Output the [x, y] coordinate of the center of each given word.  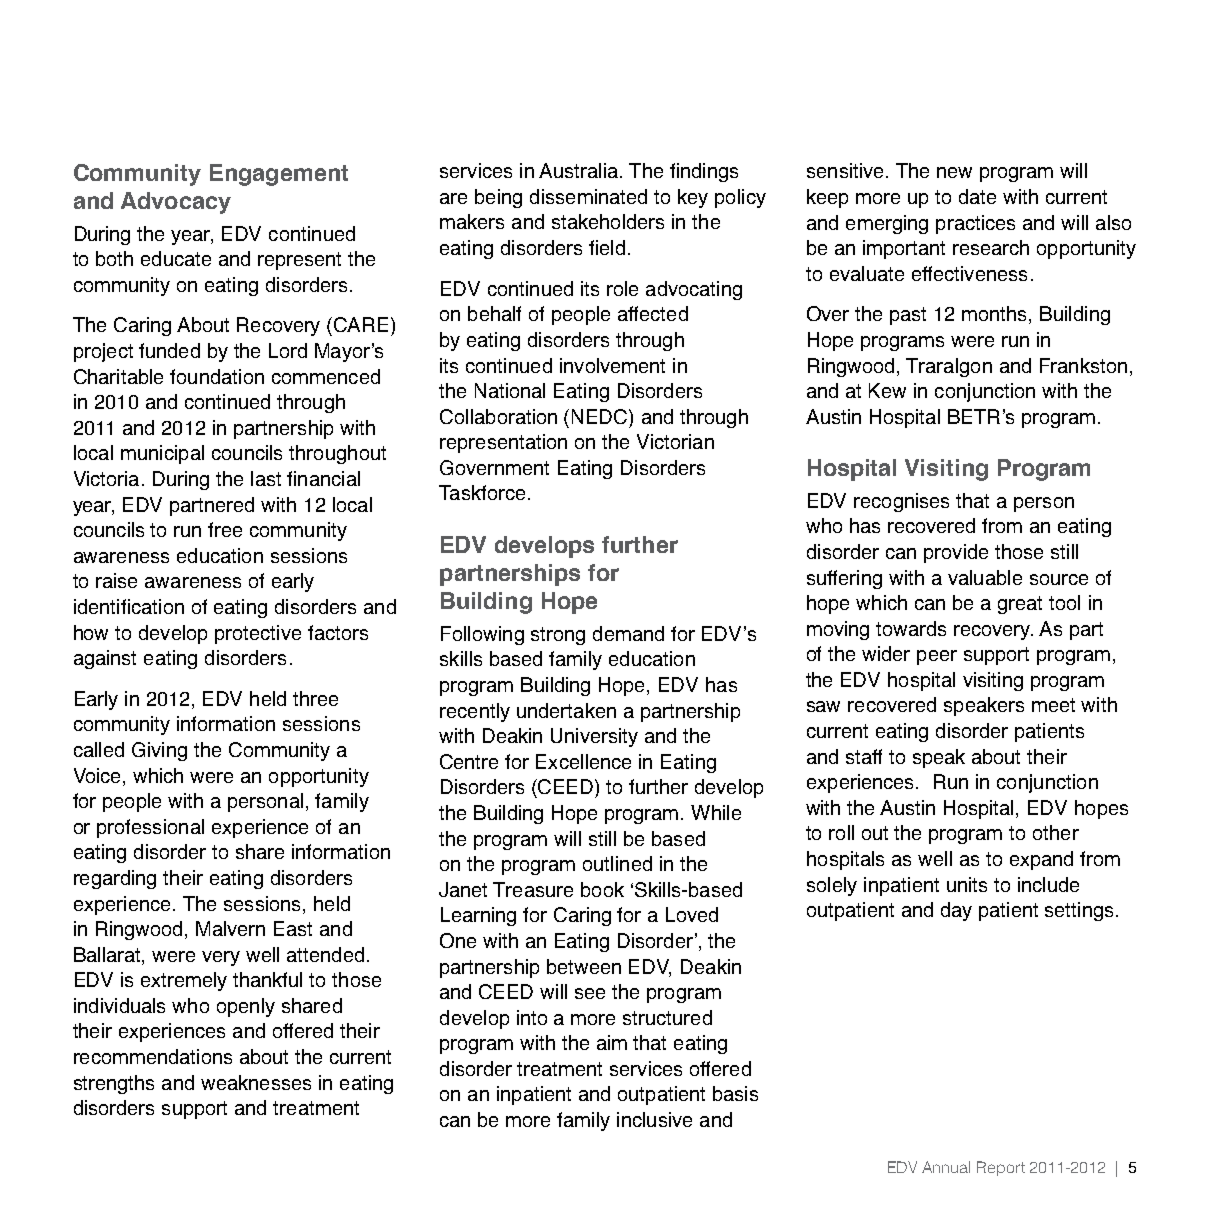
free [225, 529]
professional [150, 828]
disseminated [588, 196]
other [1056, 832]
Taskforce [482, 492]
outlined [617, 863]
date [977, 196]
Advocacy [176, 203]
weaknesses [256, 1082]
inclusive [654, 1119]
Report [1001, 1168]
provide [956, 553]
